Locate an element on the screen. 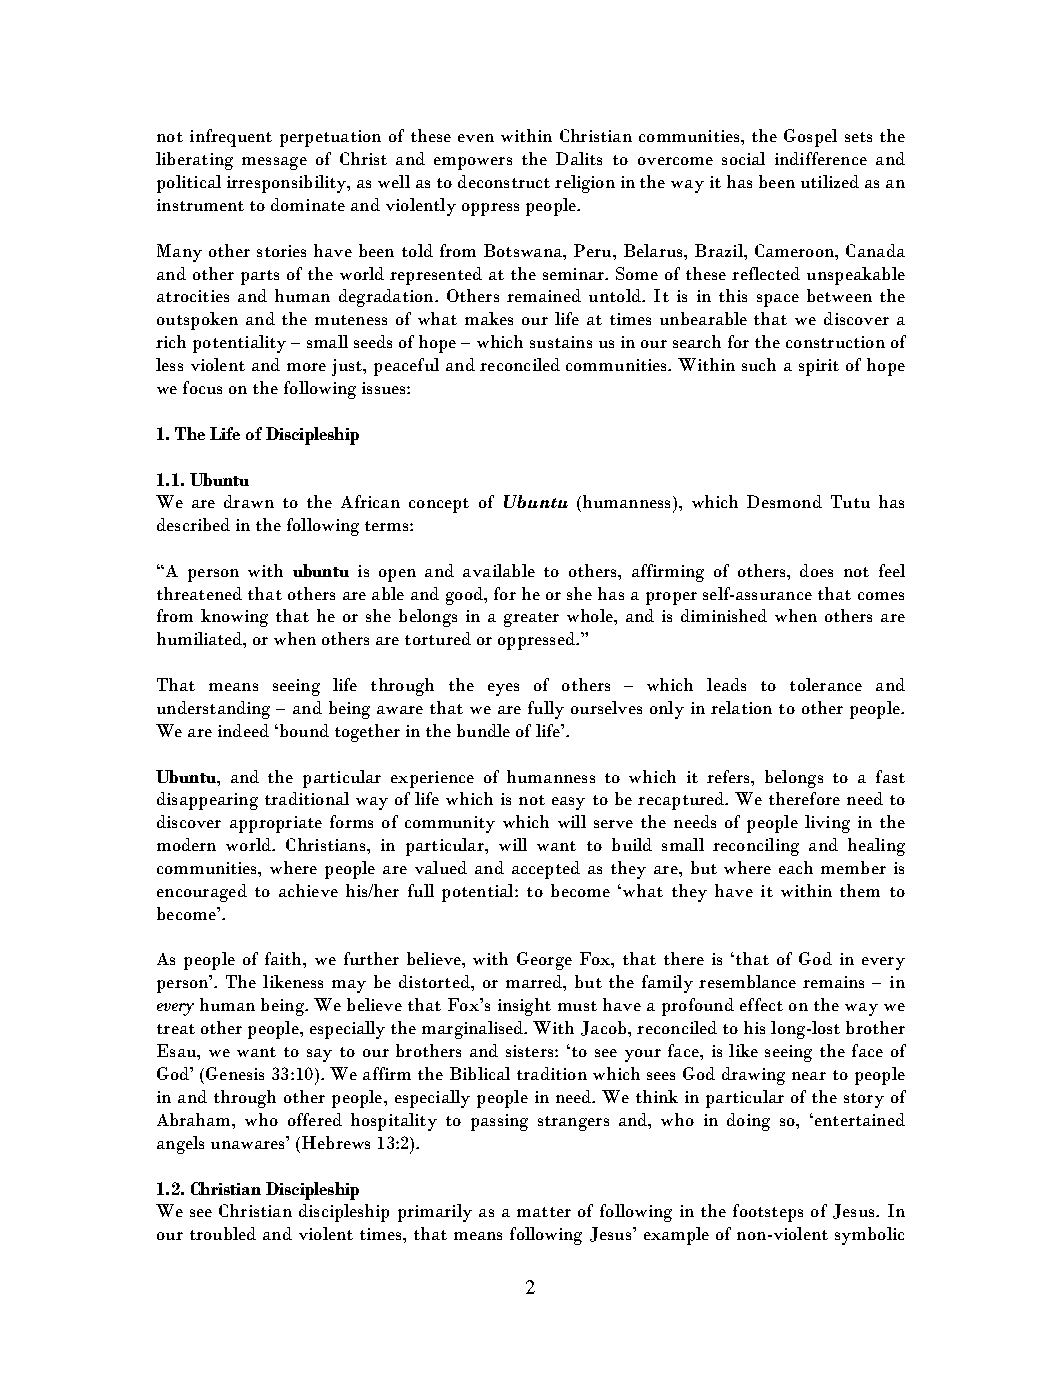 The image size is (1061, 1373). troubled is located at coordinates (223, 1233).
